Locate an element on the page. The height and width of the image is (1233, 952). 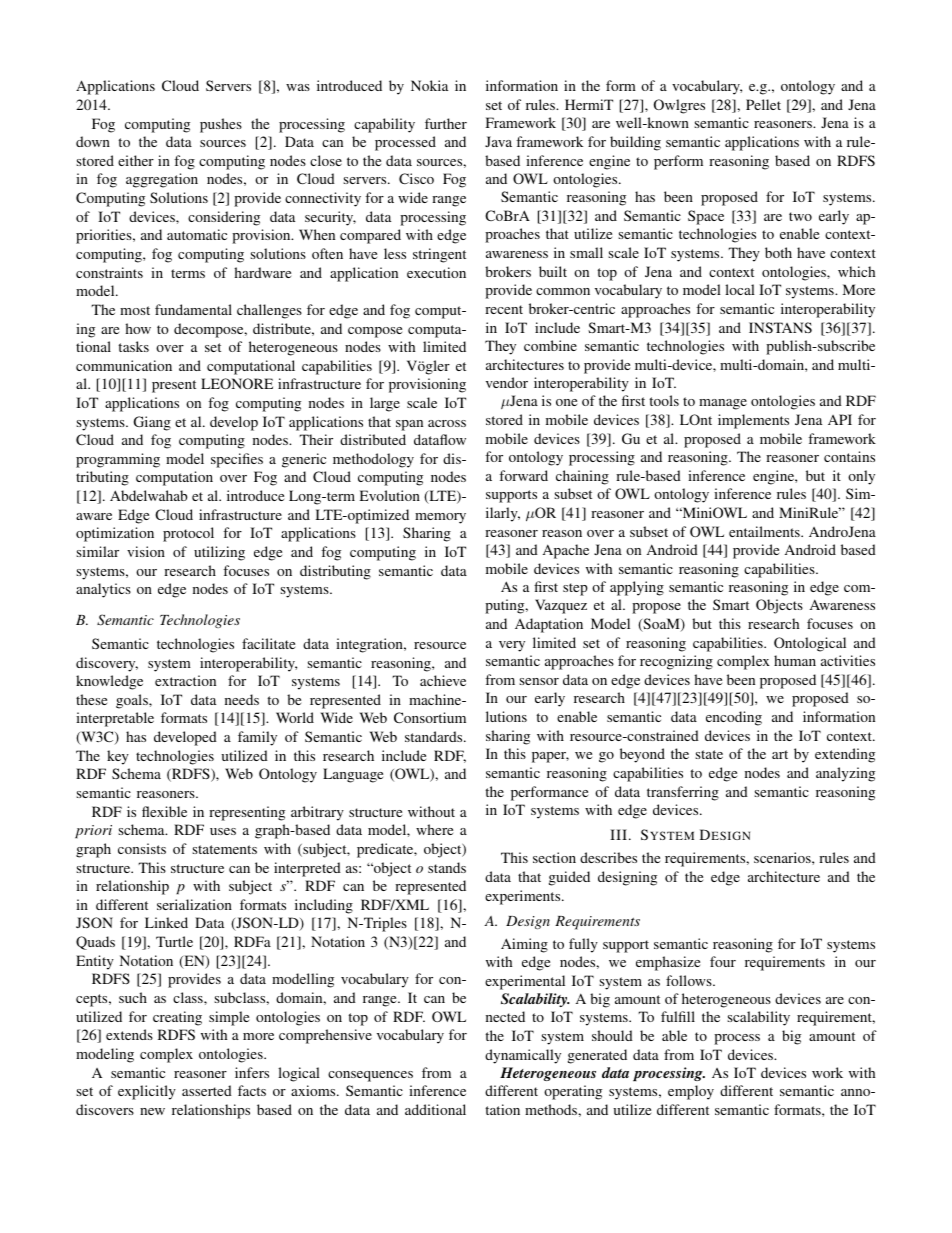
pushes is located at coordinates (221, 125).
